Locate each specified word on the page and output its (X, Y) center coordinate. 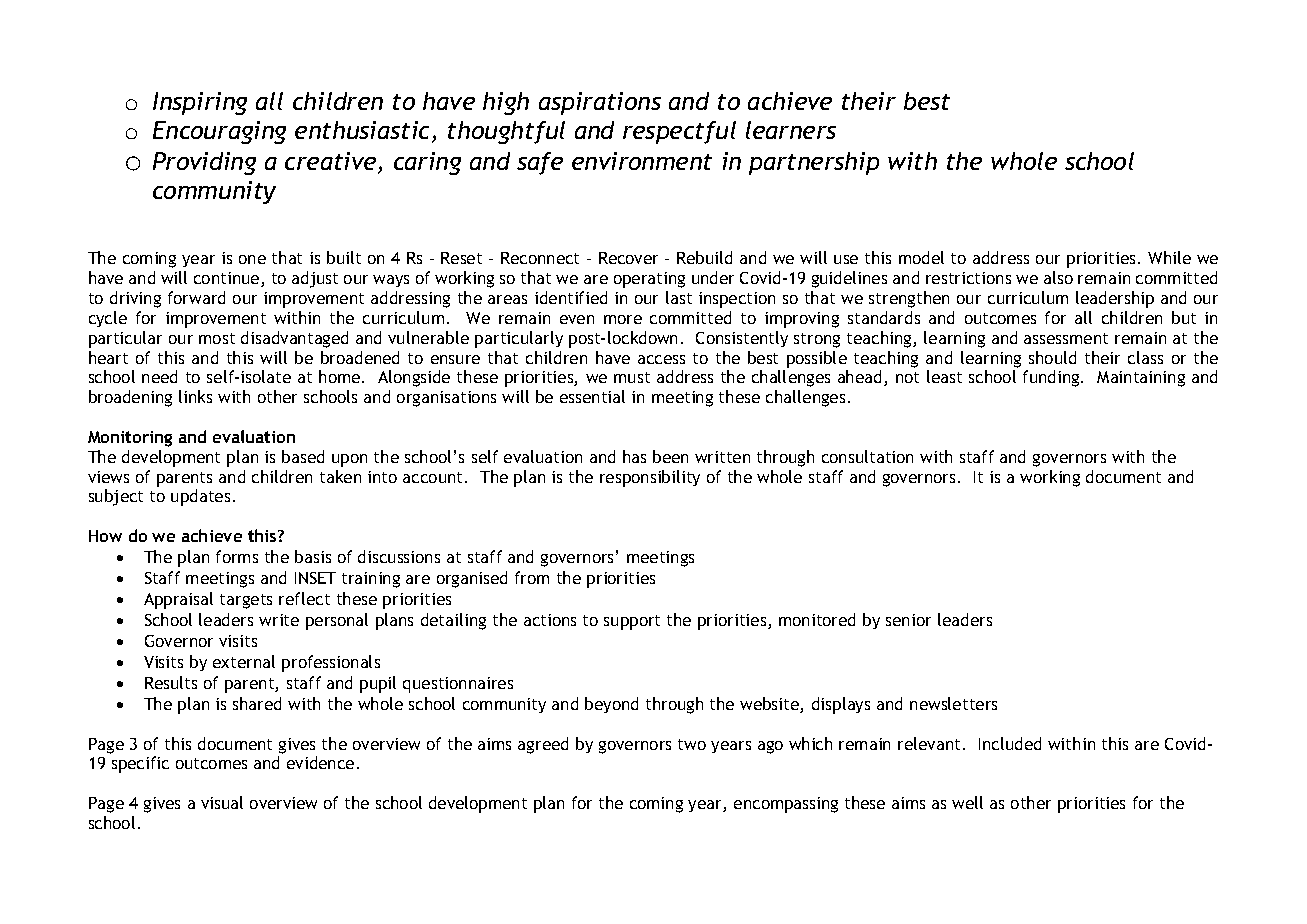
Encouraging (219, 132)
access (661, 359)
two (692, 744)
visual (222, 802)
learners (791, 130)
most (217, 338)
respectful (679, 132)
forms (237, 556)
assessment (1066, 338)
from (532, 577)
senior (908, 620)
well (967, 802)
